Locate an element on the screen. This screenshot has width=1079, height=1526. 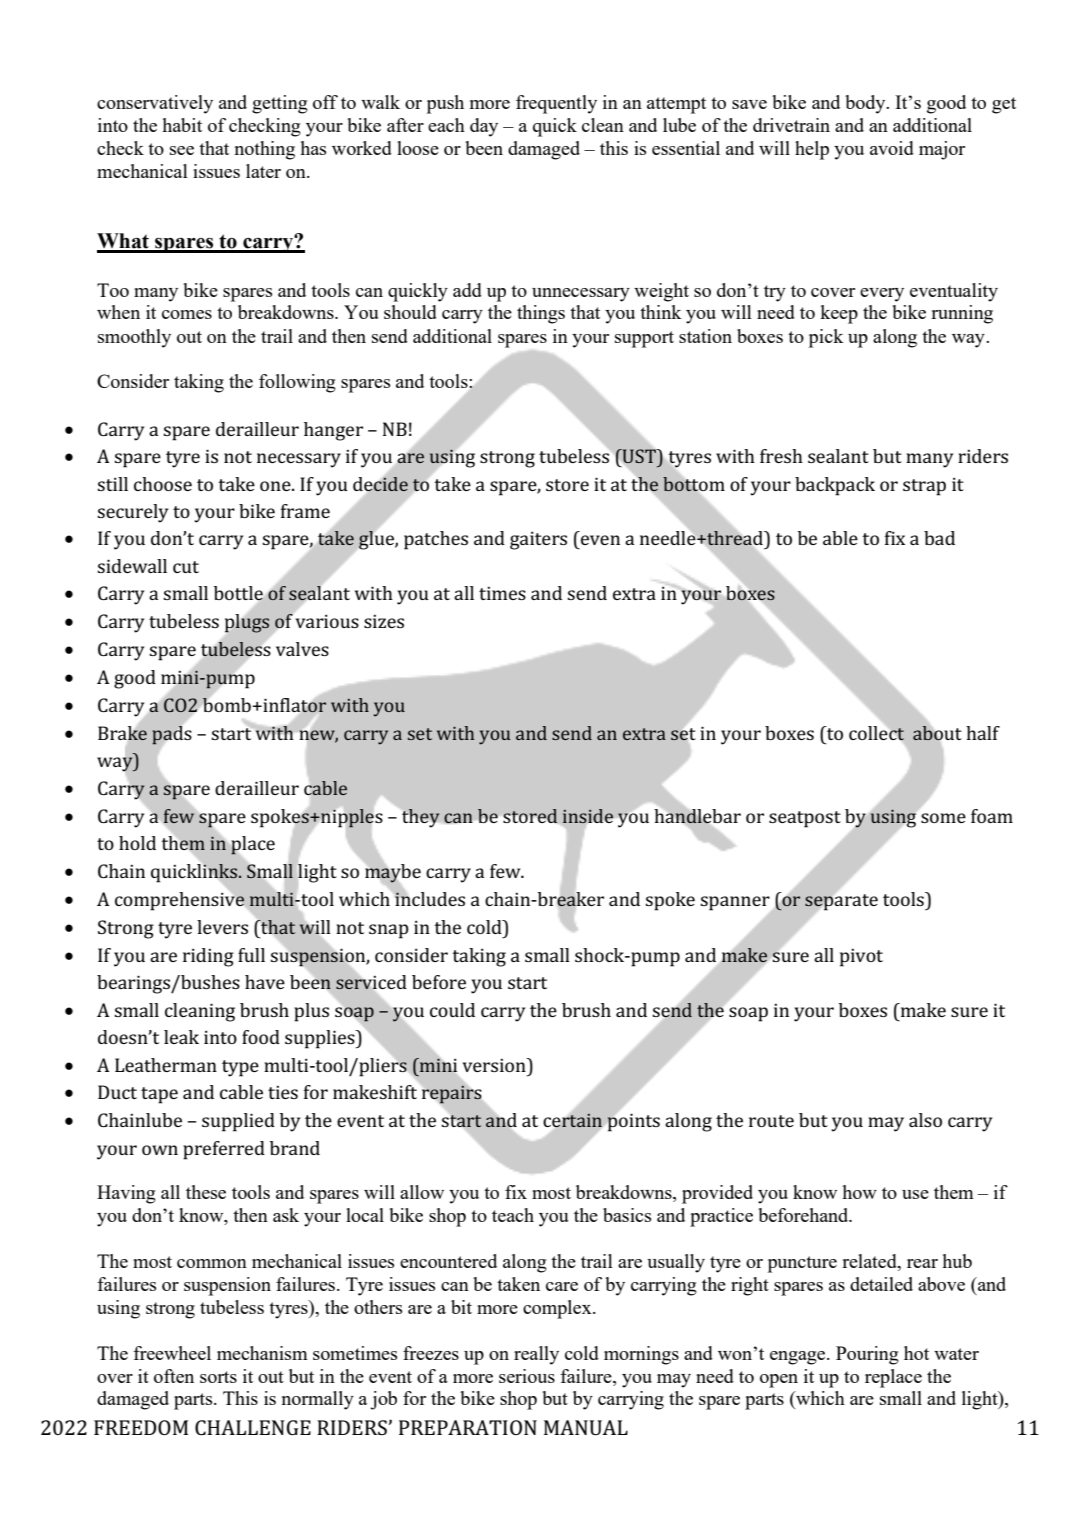
avoid is located at coordinates (892, 148).
